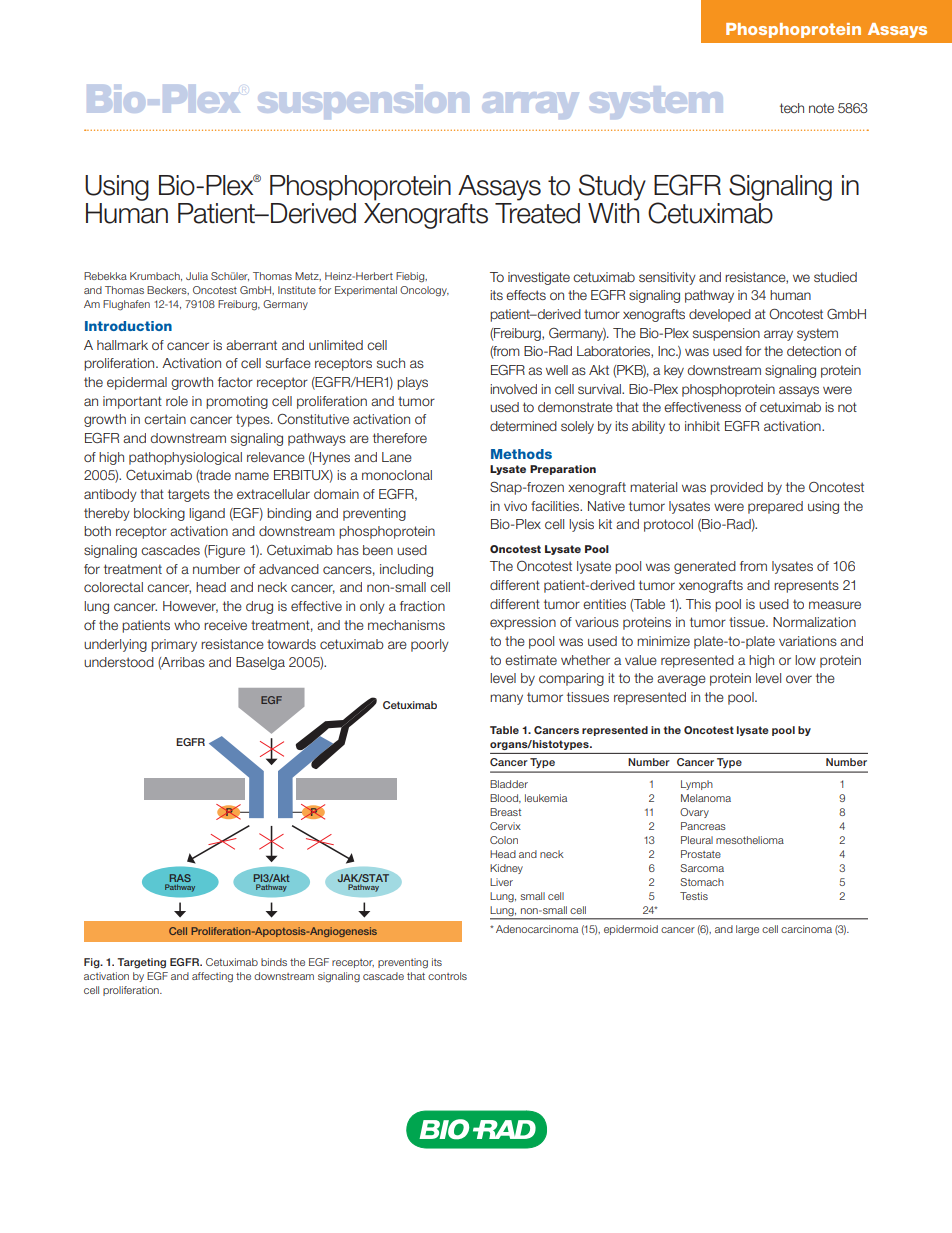  Describe the element at coordinates (177, 401) in the screenshot. I see `role` at that location.
